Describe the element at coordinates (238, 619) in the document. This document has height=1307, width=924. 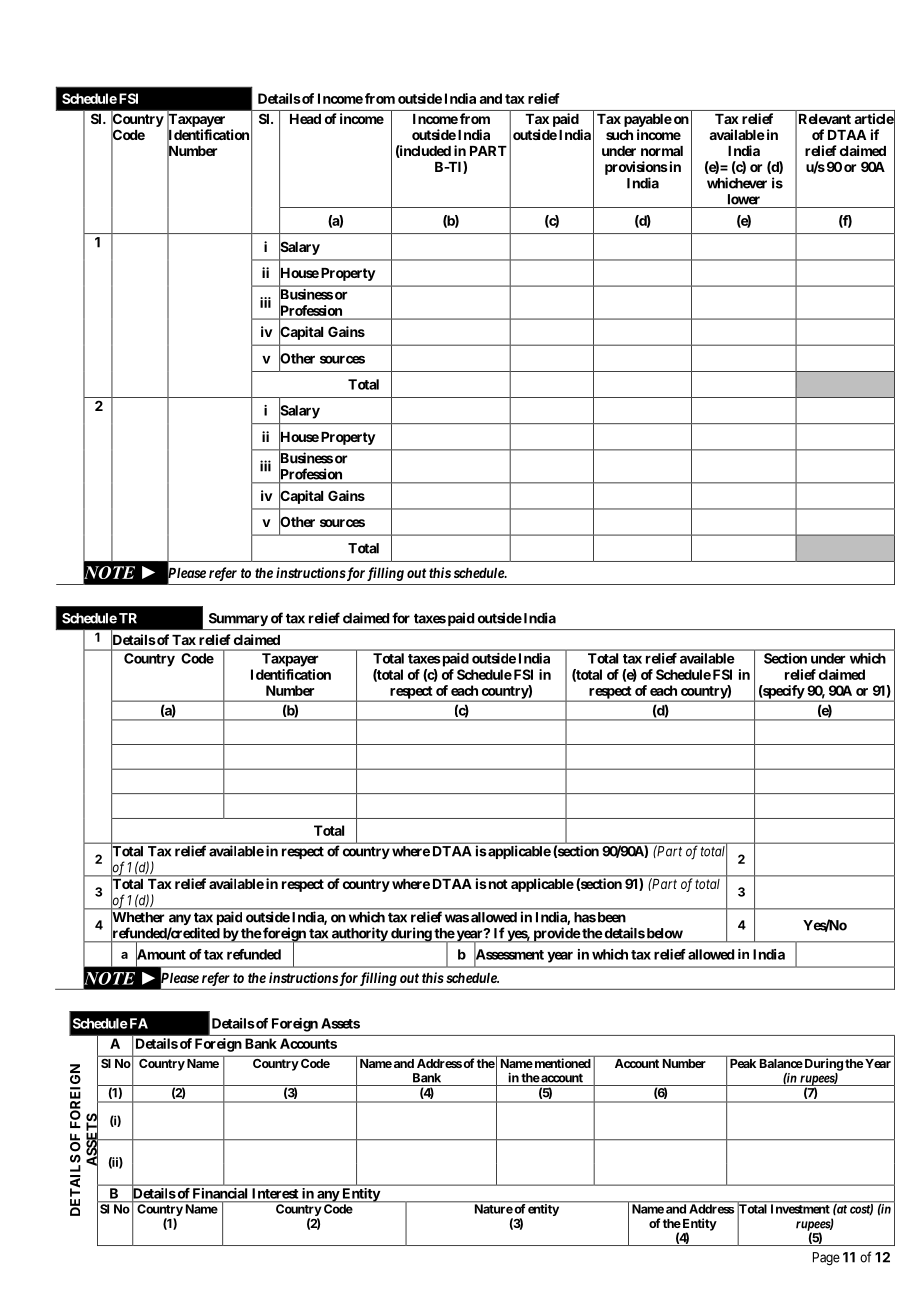
I see `Summary` at that location.
